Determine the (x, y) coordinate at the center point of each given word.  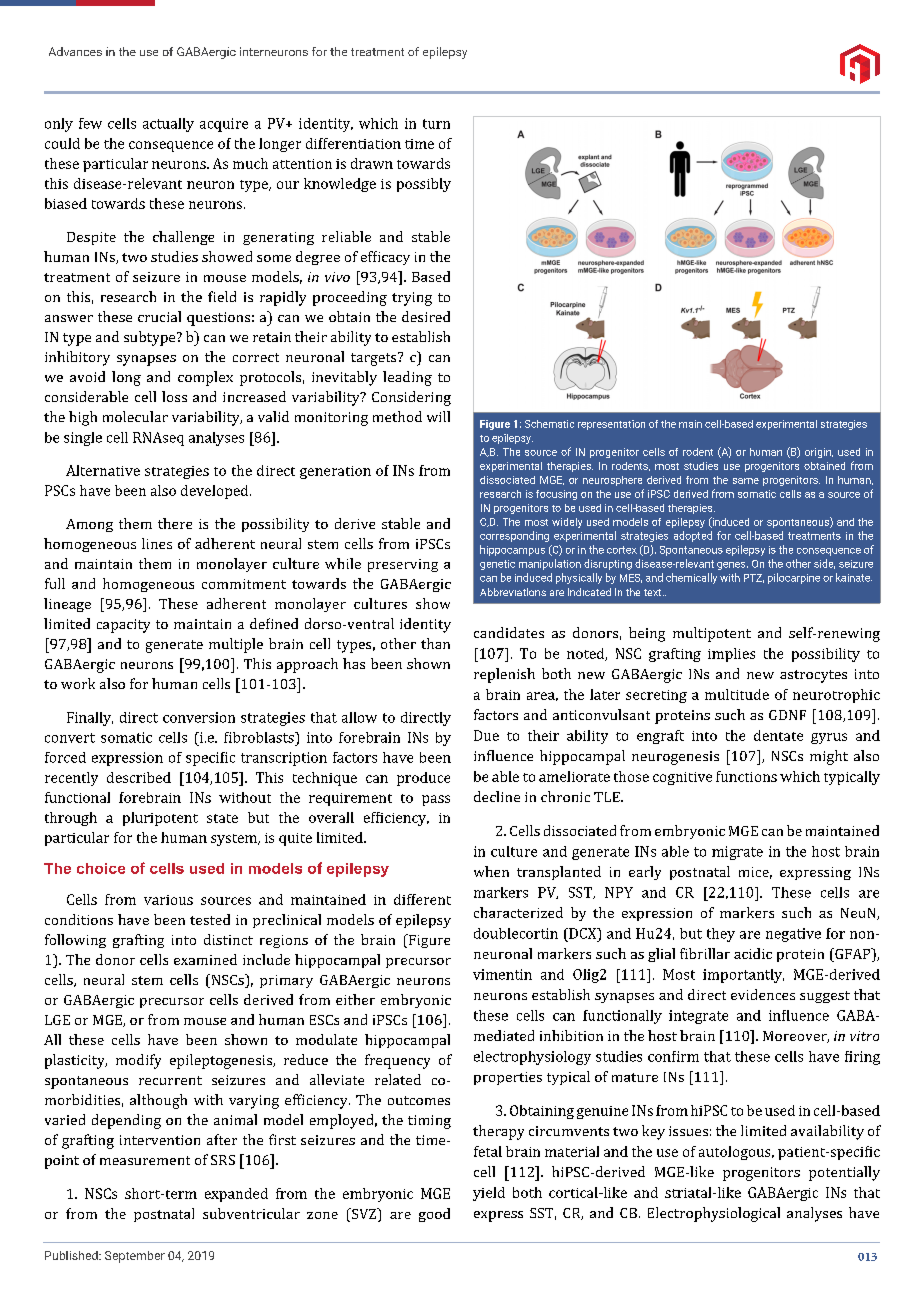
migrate (737, 853)
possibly (424, 185)
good (434, 1215)
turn (436, 124)
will (438, 416)
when (491, 871)
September (135, 1257)
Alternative (103, 470)
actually (168, 125)
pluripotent (160, 819)
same (746, 481)
